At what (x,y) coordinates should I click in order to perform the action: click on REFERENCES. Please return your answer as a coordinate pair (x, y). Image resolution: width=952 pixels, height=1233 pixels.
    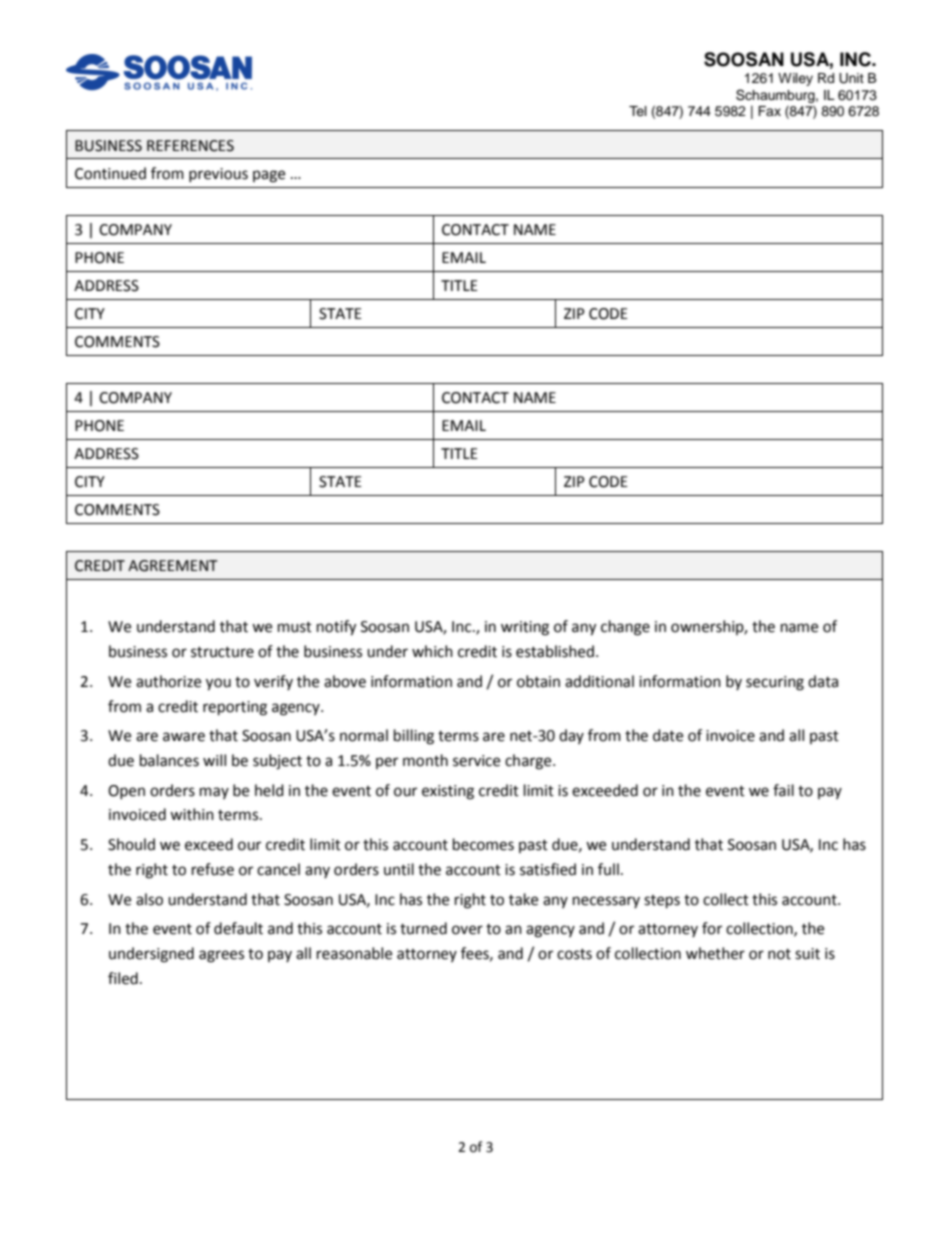
    Looking at the image, I should click on (190, 146).
